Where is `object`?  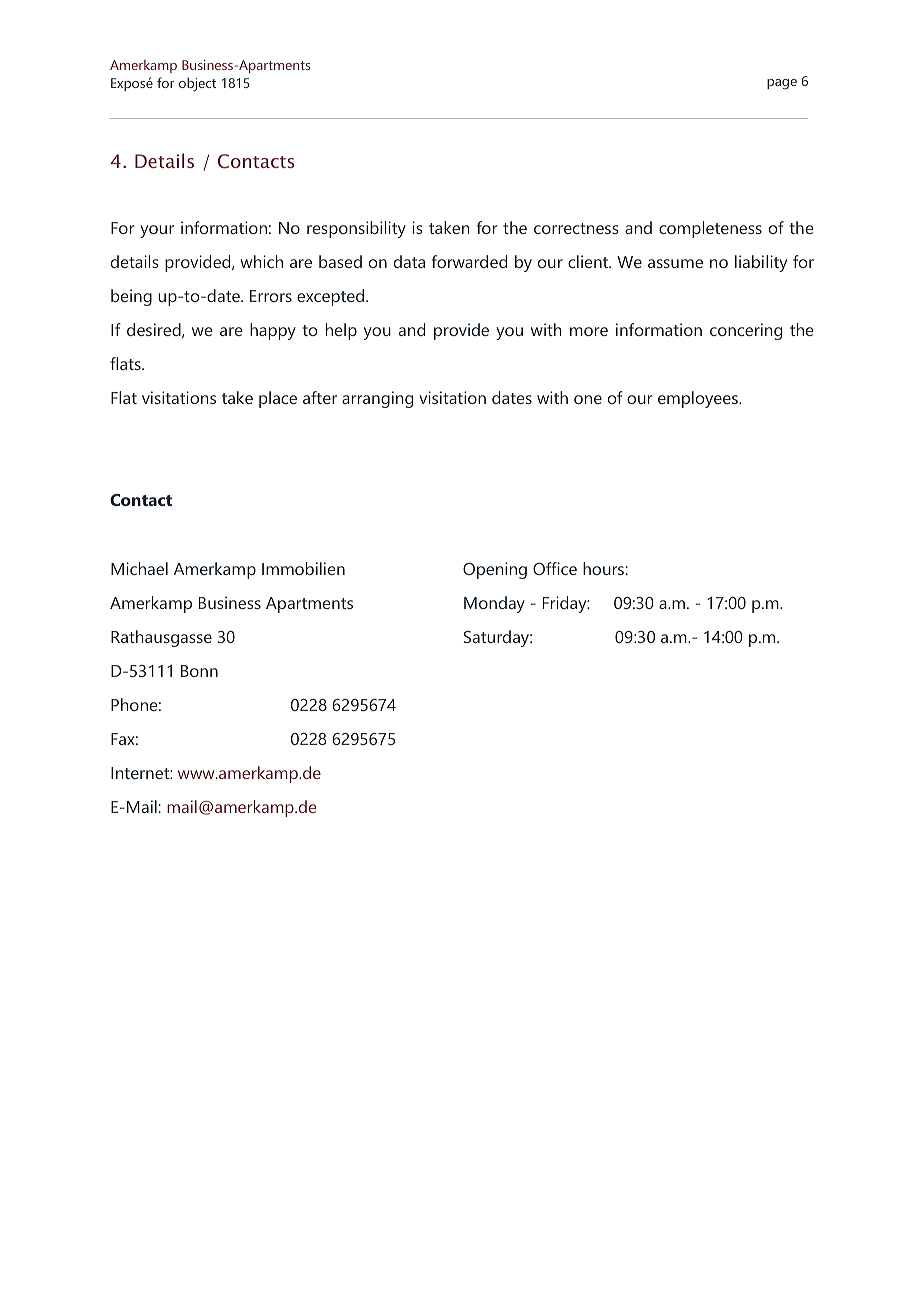 object is located at coordinates (197, 84).
